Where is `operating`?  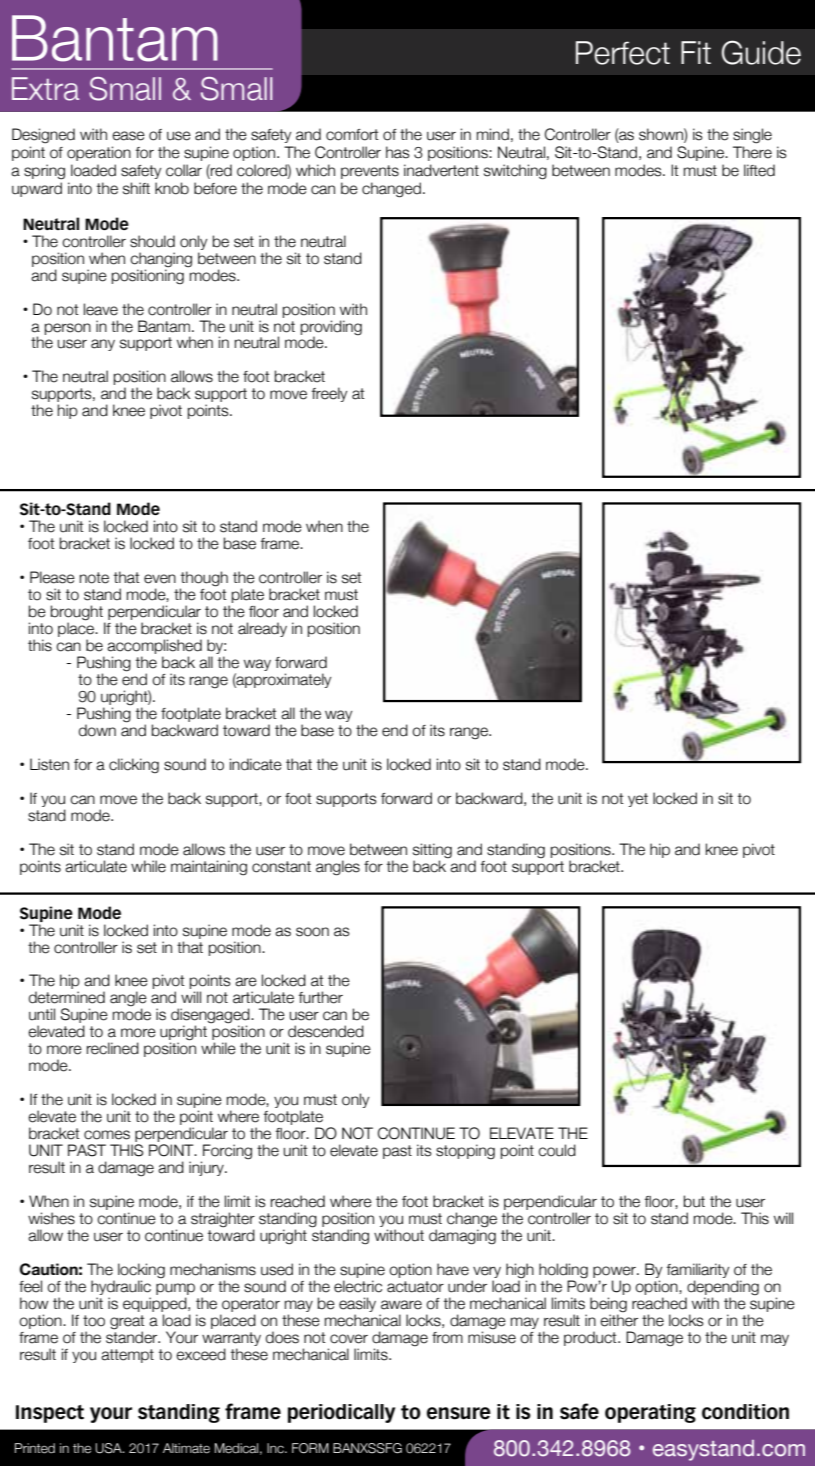
operating is located at coordinates (650, 1413).
